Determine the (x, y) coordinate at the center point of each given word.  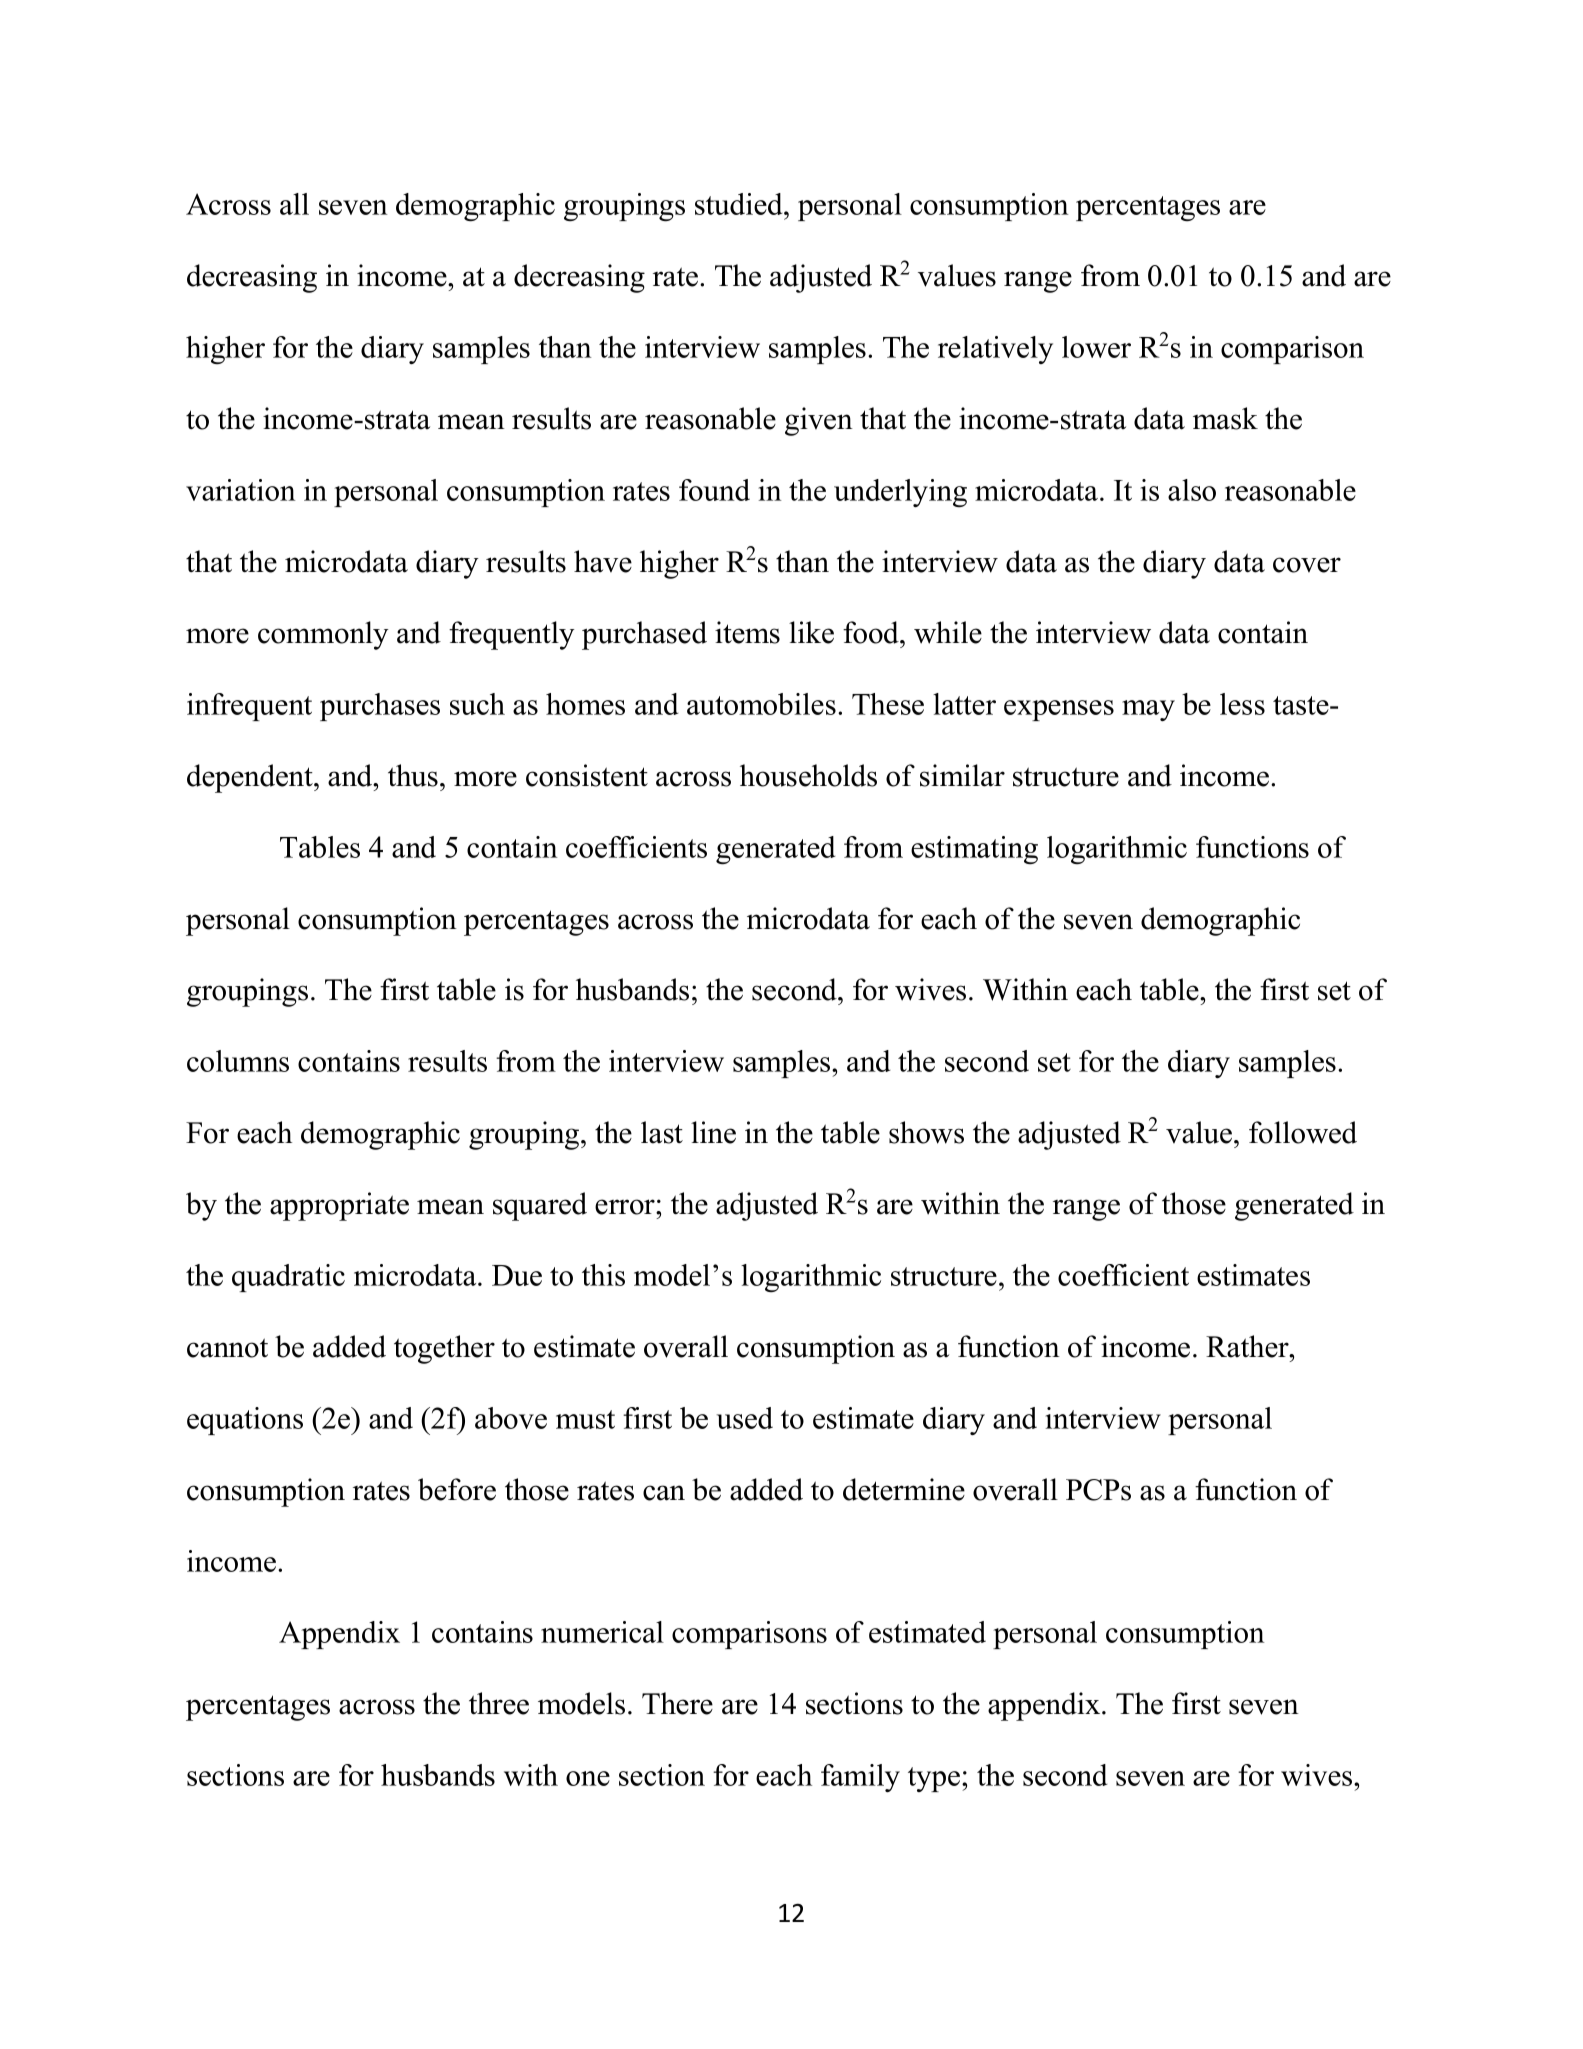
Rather (1248, 1346)
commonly (323, 635)
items (747, 632)
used (745, 1418)
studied (740, 204)
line (713, 1132)
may (1148, 710)
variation (241, 490)
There (677, 1703)
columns (238, 1061)
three (499, 1703)
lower (1096, 347)
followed (1303, 1132)
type (935, 1779)
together (444, 1349)
